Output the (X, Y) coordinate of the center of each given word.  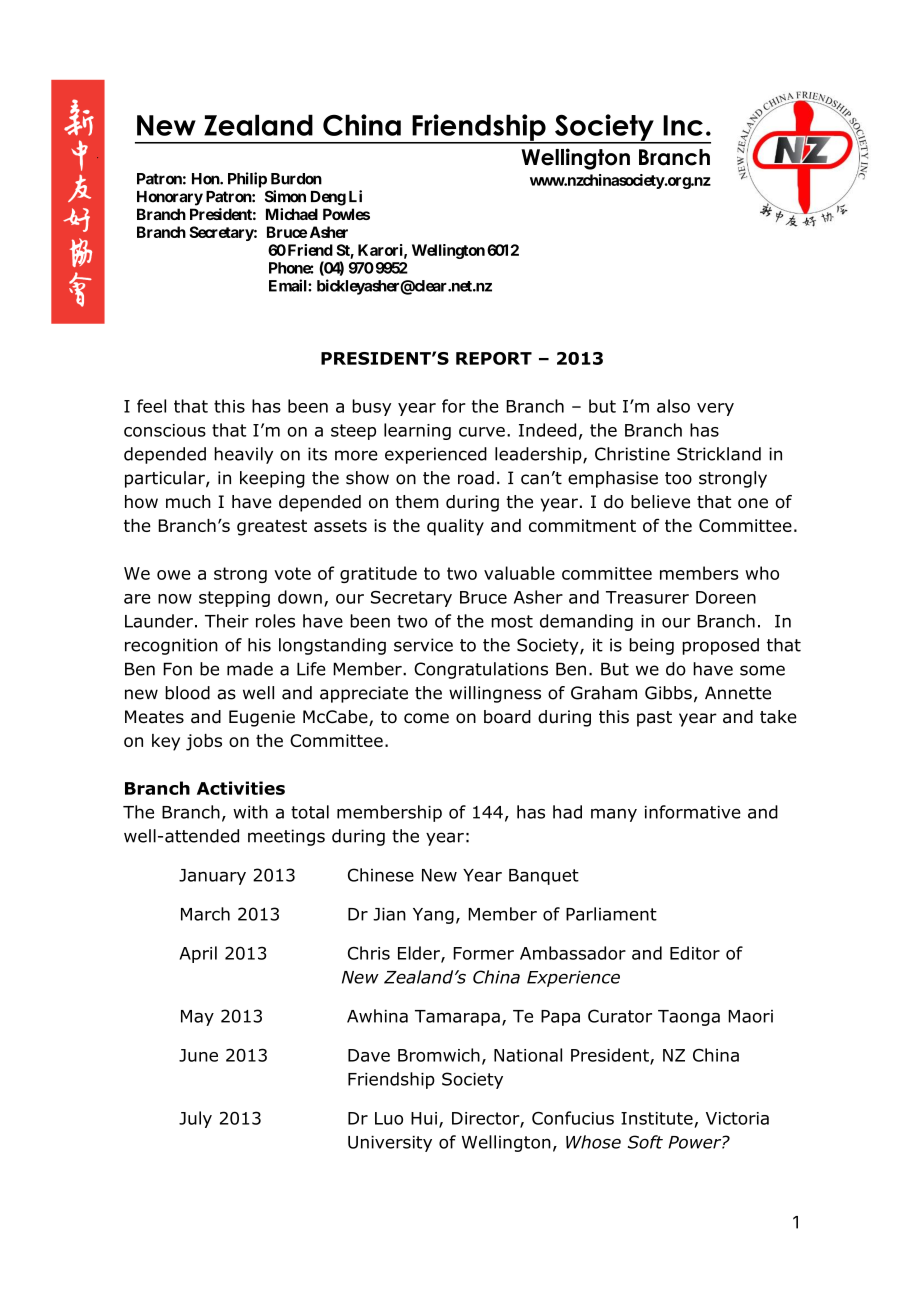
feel (151, 406)
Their (227, 621)
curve (482, 432)
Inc (683, 125)
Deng (328, 198)
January (212, 877)
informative (693, 812)
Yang (433, 916)
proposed (720, 646)
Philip (247, 180)
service (423, 645)
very (715, 409)
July (195, 1119)
